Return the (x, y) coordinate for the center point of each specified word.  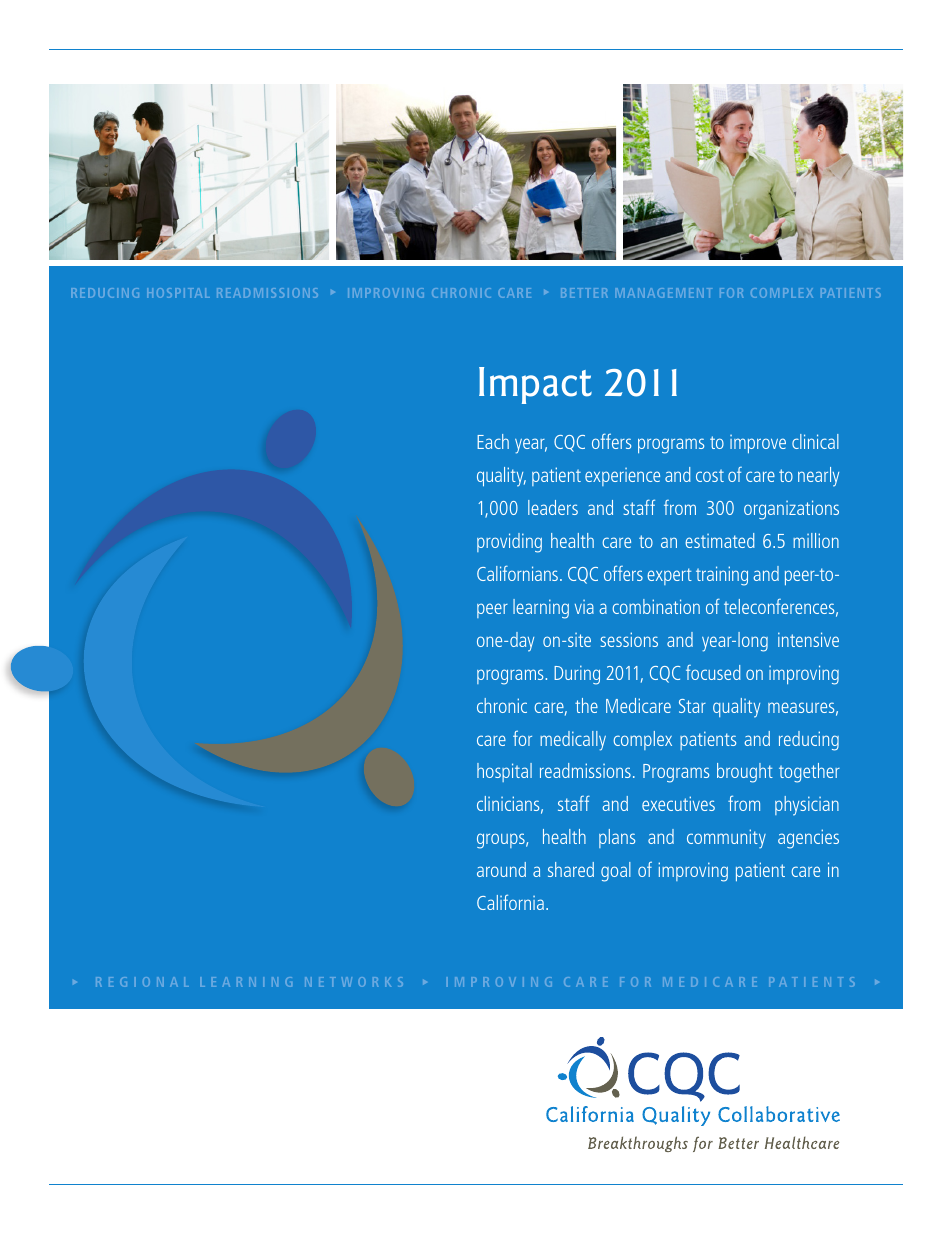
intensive (808, 639)
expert (669, 576)
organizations (791, 510)
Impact (535, 385)
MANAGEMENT (664, 293)
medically (573, 741)
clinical (815, 441)
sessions (629, 639)
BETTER (584, 293)
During (577, 675)
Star (692, 706)
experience (622, 477)
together (809, 773)
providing (509, 543)
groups (502, 841)
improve (758, 444)
